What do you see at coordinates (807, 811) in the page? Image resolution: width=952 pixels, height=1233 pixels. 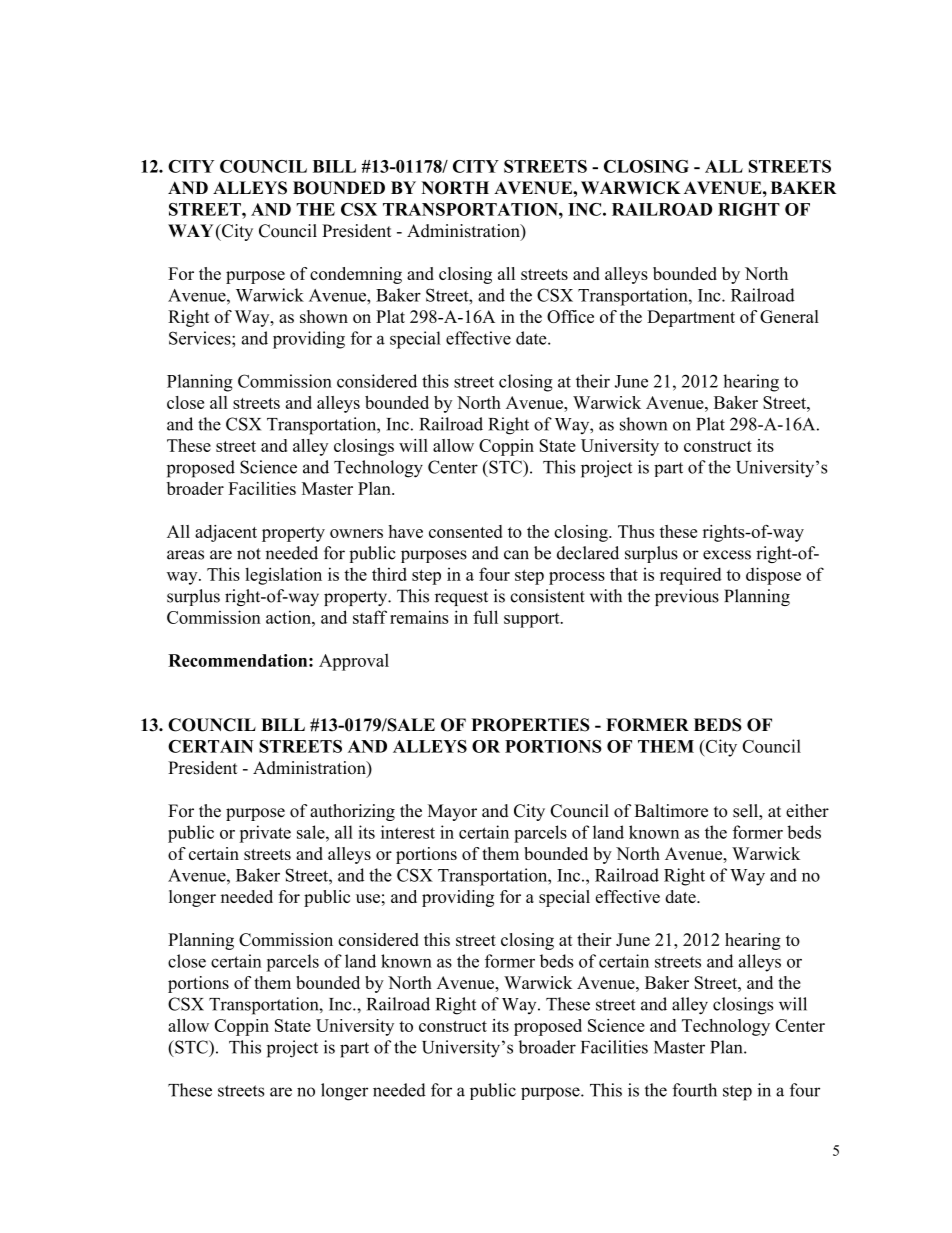 I see `either` at bounding box center [807, 811].
